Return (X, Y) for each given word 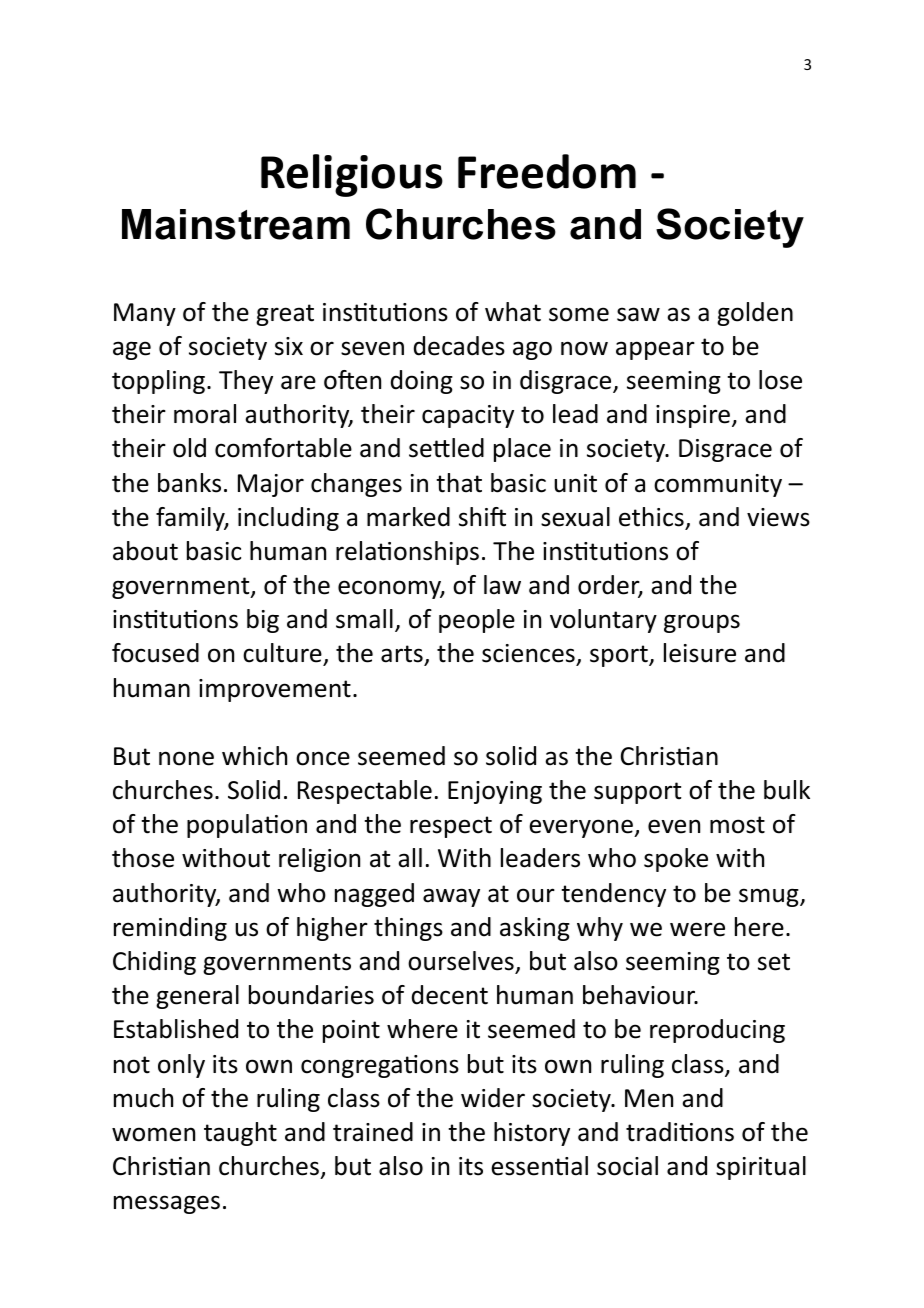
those (143, 858)
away (451, 897)
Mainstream (236, 224)
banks (189, 483)
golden (755, 314)
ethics (651, 517)
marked (408, 517)
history (532, 1134)
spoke (676, 860)
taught (240, 1134)
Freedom (547, 171)
